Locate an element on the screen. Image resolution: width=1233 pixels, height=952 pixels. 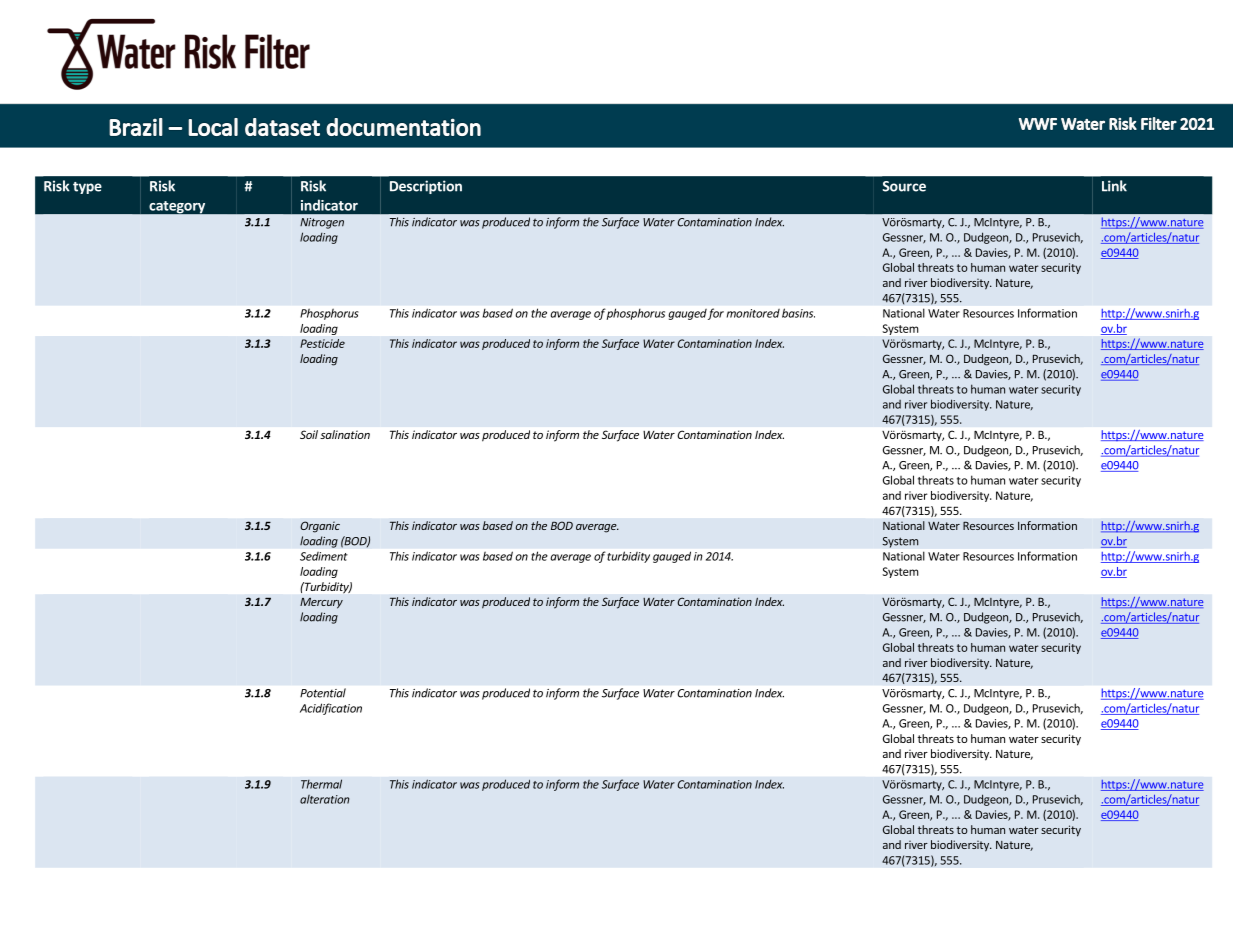
Organic is located at coordinates (320, 527).
